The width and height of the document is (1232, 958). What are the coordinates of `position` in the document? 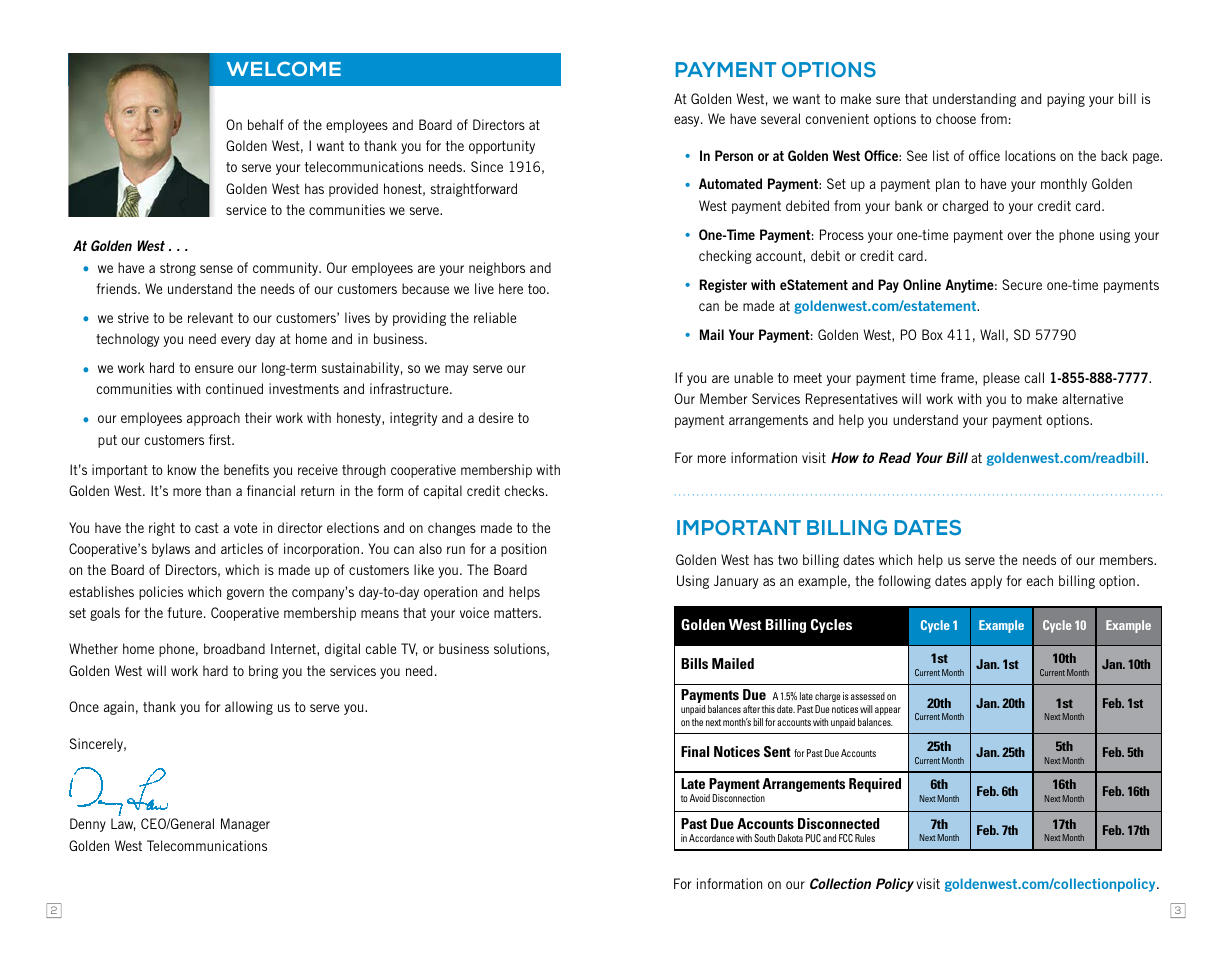 It's located at (523, 550).
